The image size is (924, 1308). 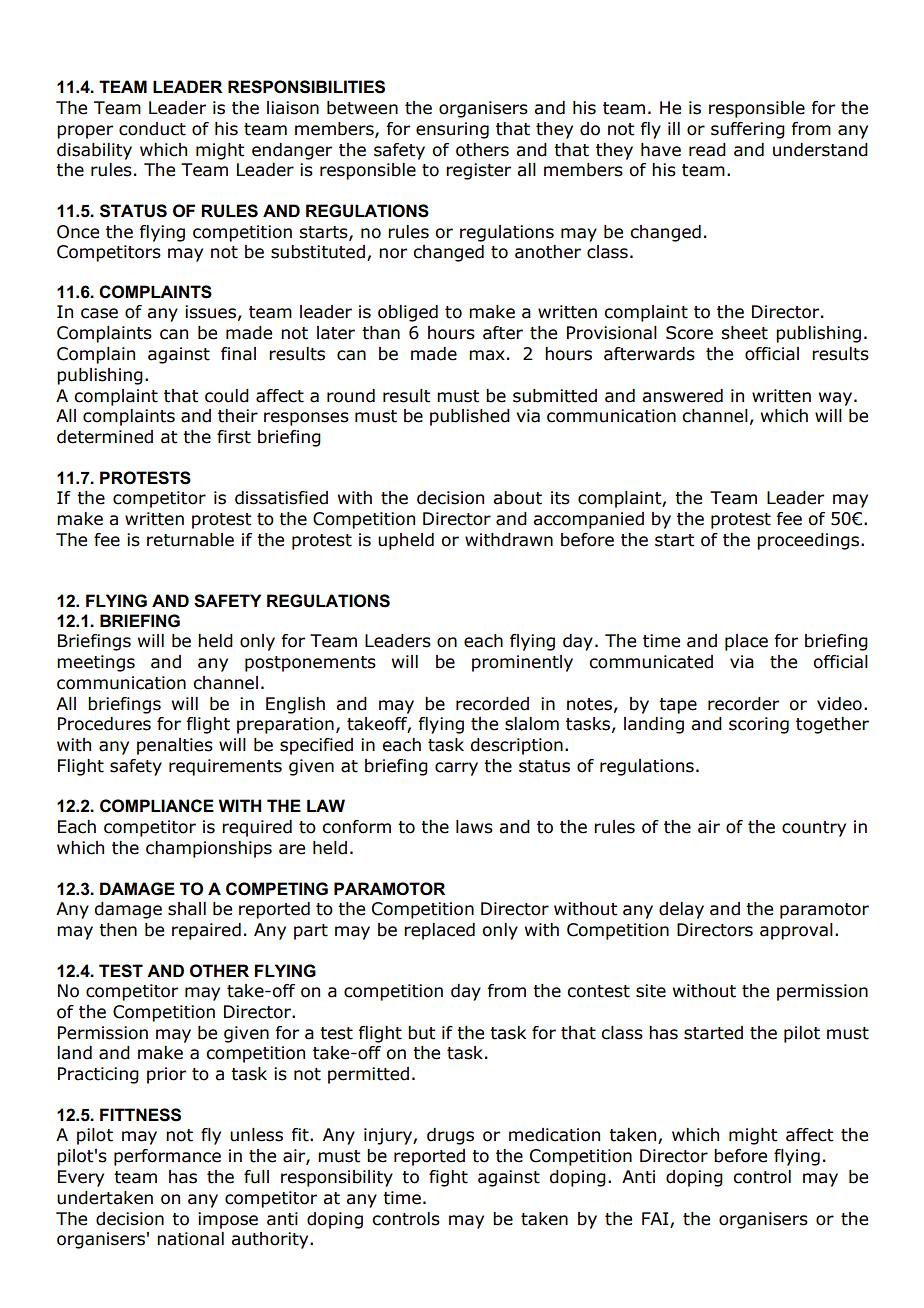 What do you see at coordinates (452, 130) in the screenshot?
I see `ensuring` at bounding box center [452, 130].
